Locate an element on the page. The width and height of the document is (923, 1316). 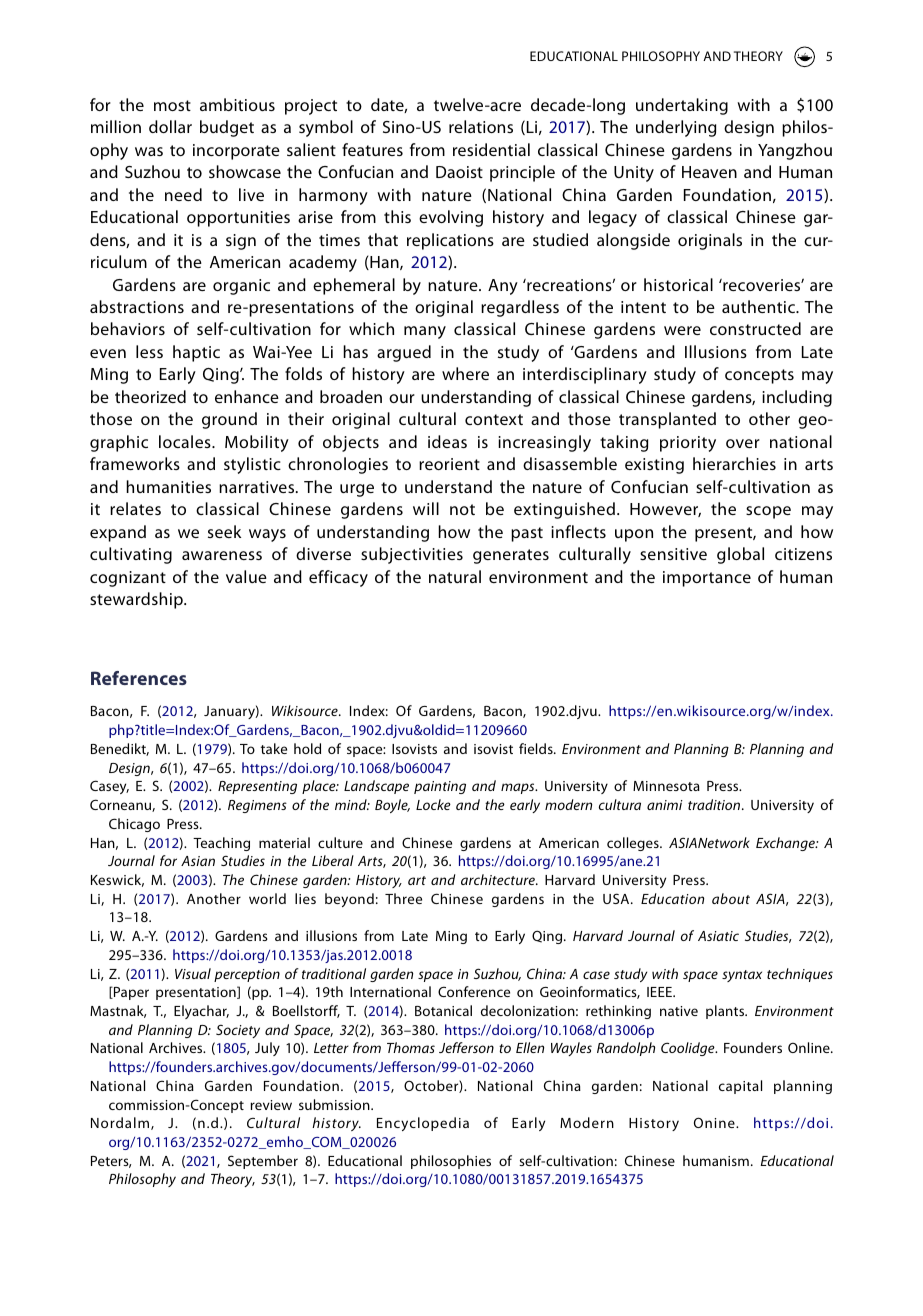
dollar is located at coordinates (170, 126).
